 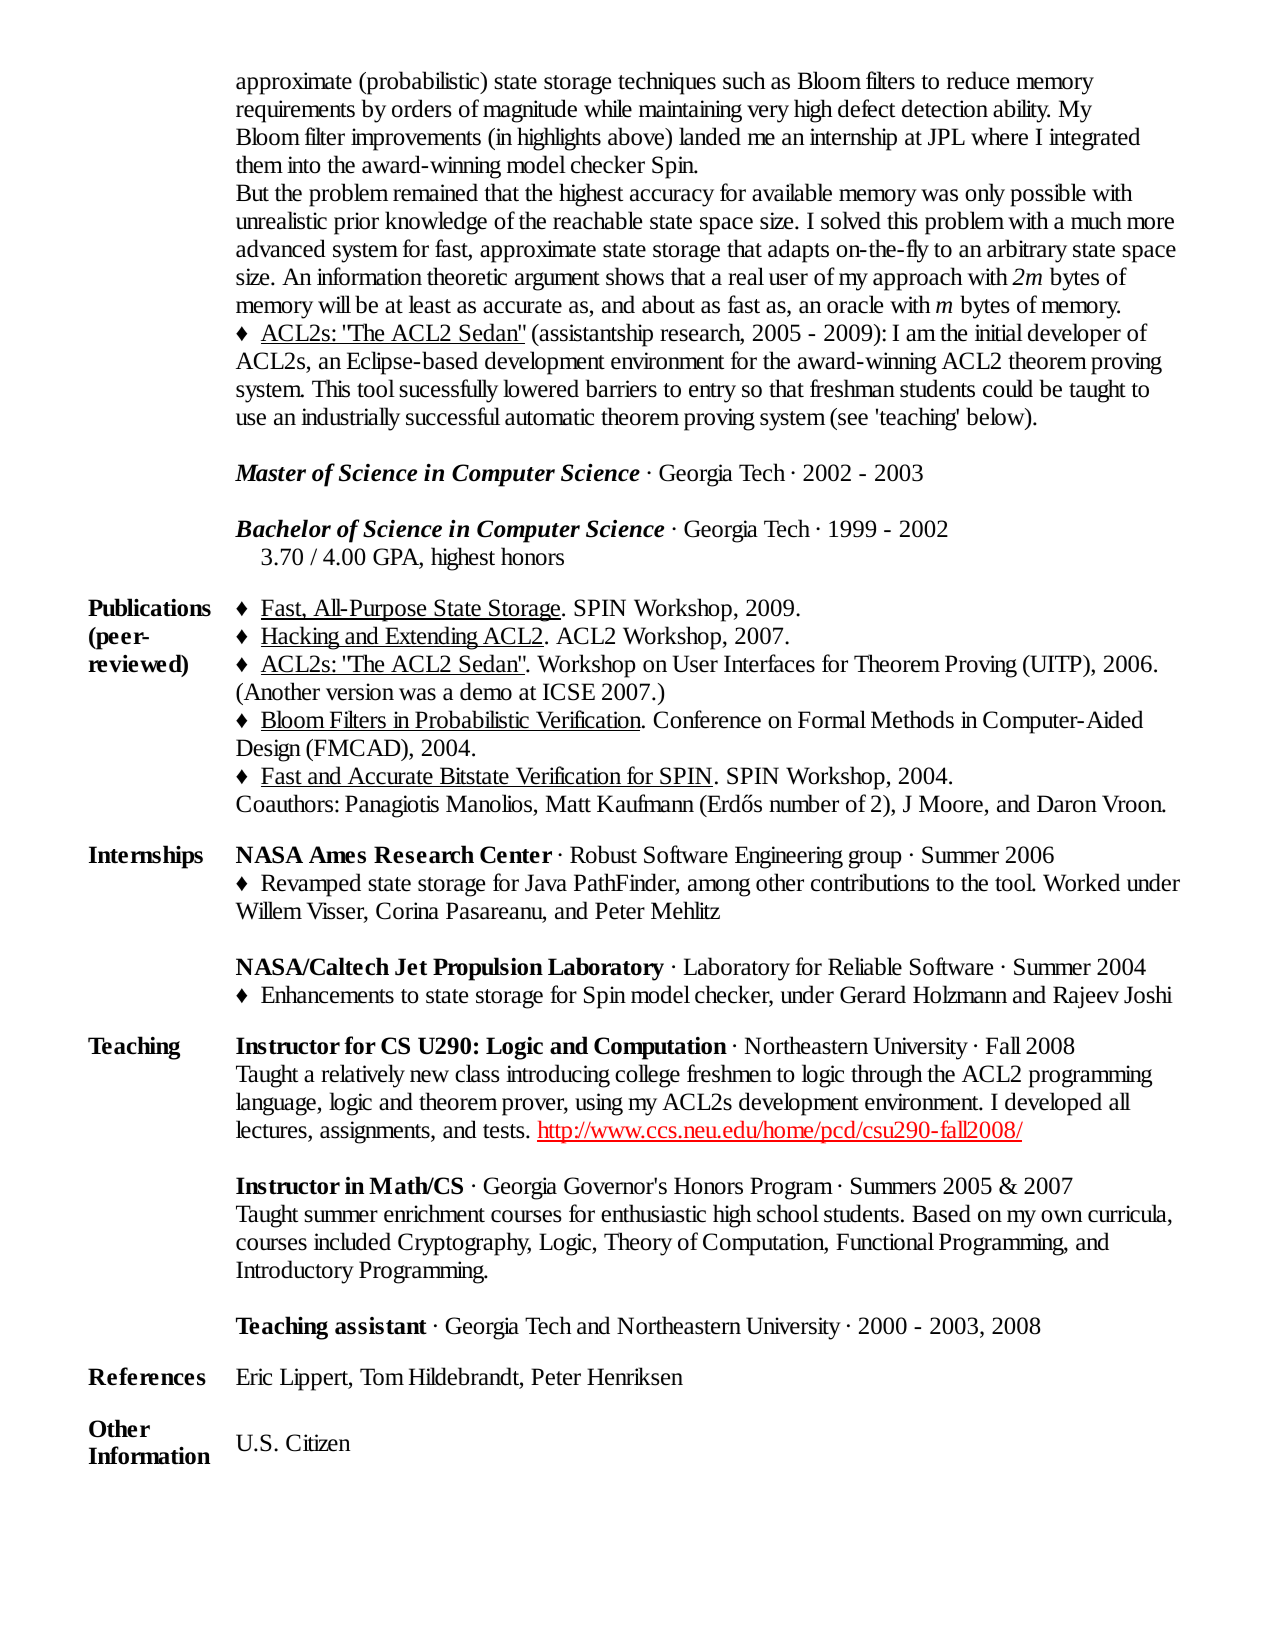 I want to click on Master, so click(x=270, y=473).
